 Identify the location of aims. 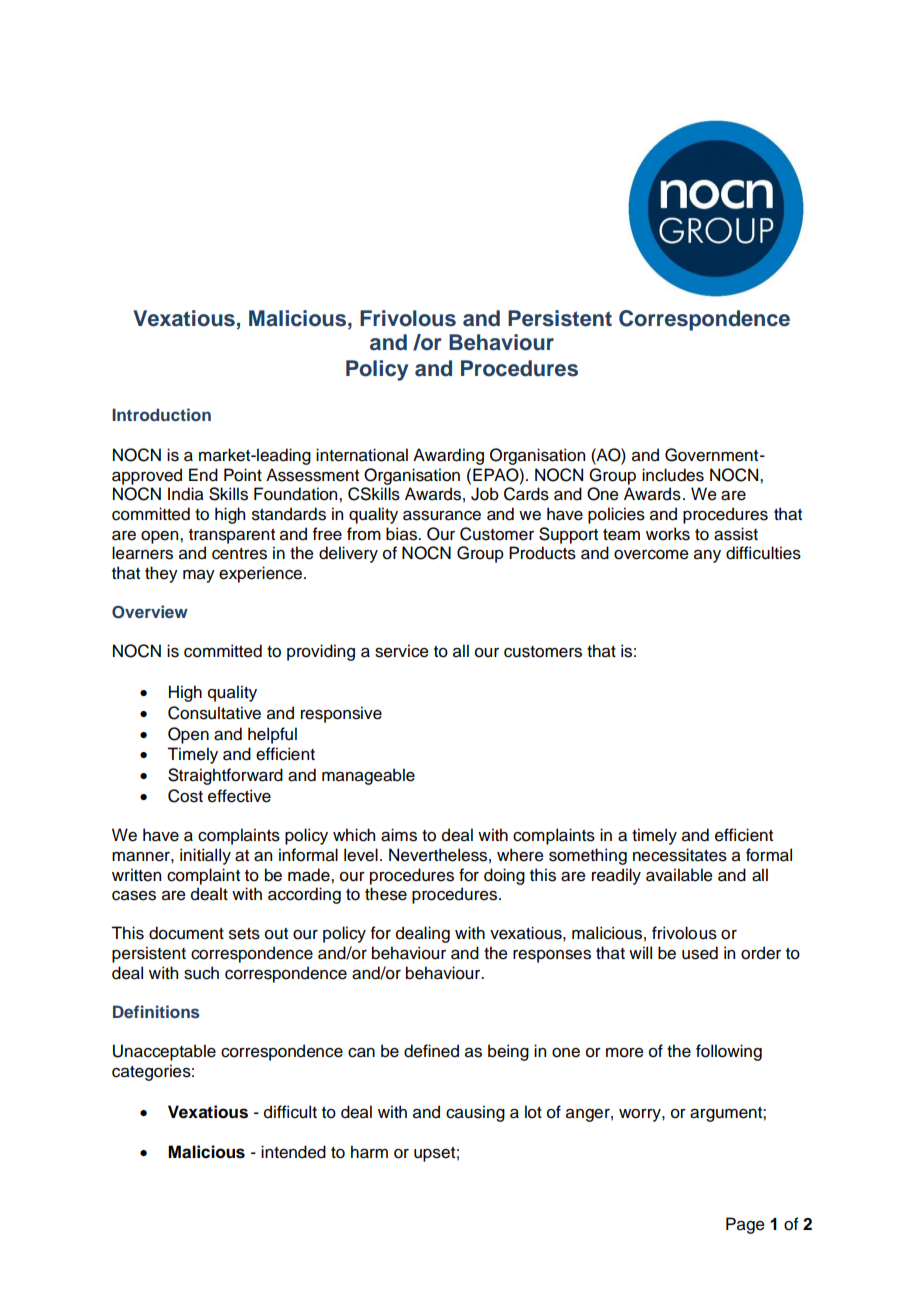
(399, 835).
